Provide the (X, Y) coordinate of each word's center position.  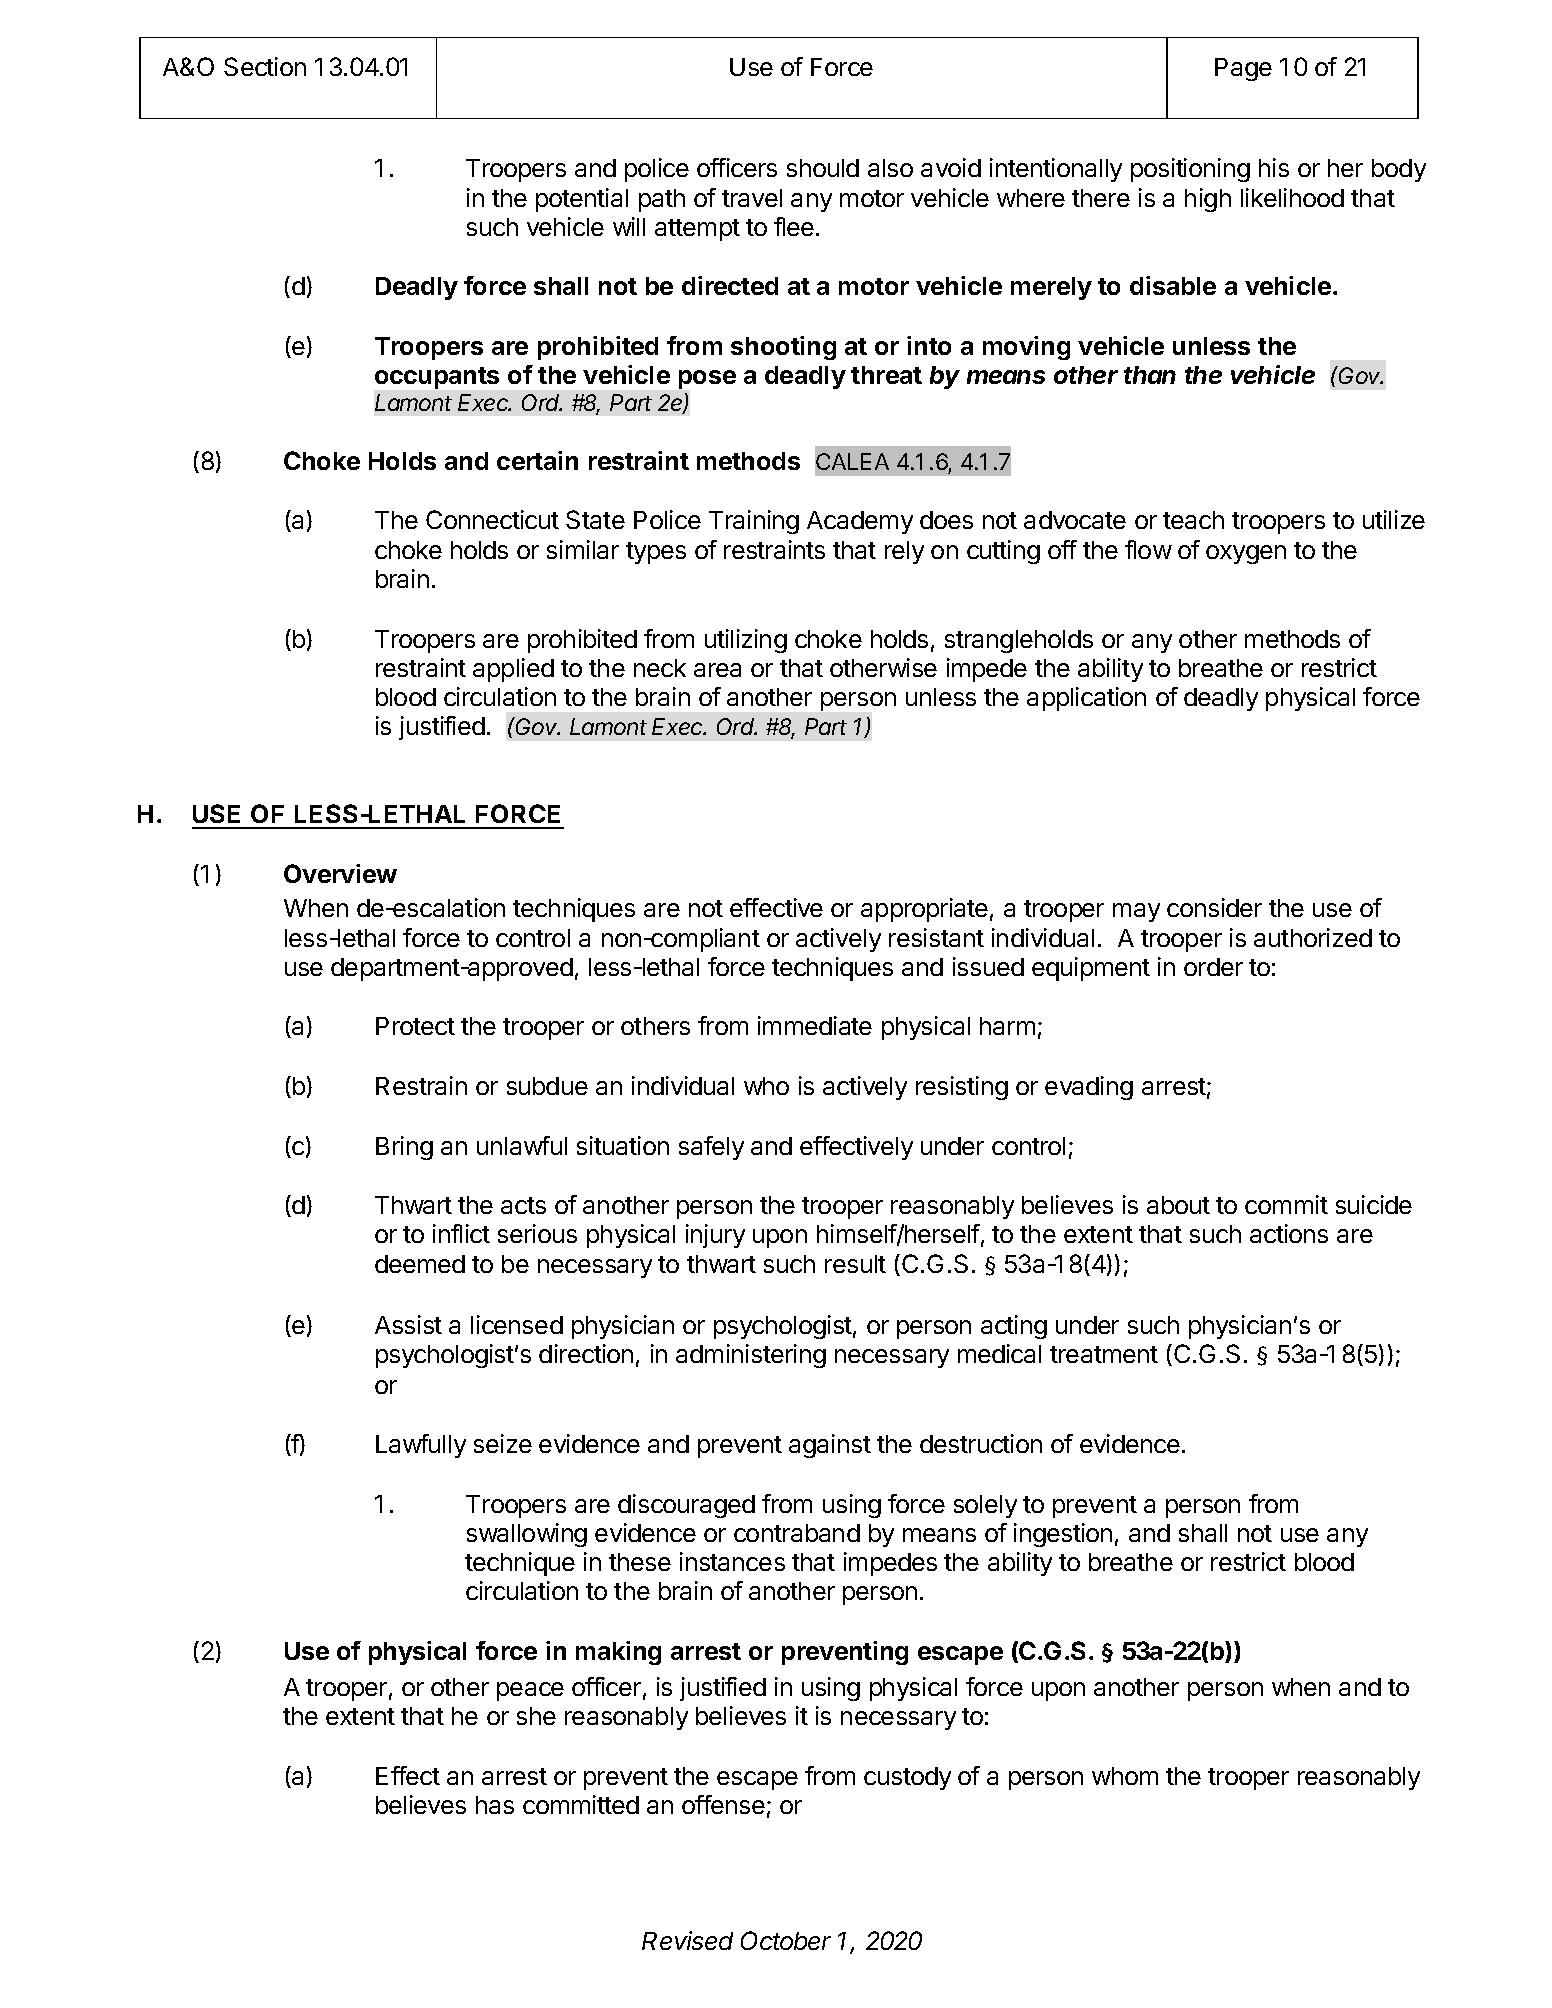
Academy (860, 522)
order (1213, 967)
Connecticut (492, 519)
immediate (815, 1025)
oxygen (1246, 554)
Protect (415, 1026)
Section (265, 66)
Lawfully (421, 1446)
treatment (1104, 1354)
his (1274, 167)
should (823, 168)
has (495, 1805)
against (830, 1446)
